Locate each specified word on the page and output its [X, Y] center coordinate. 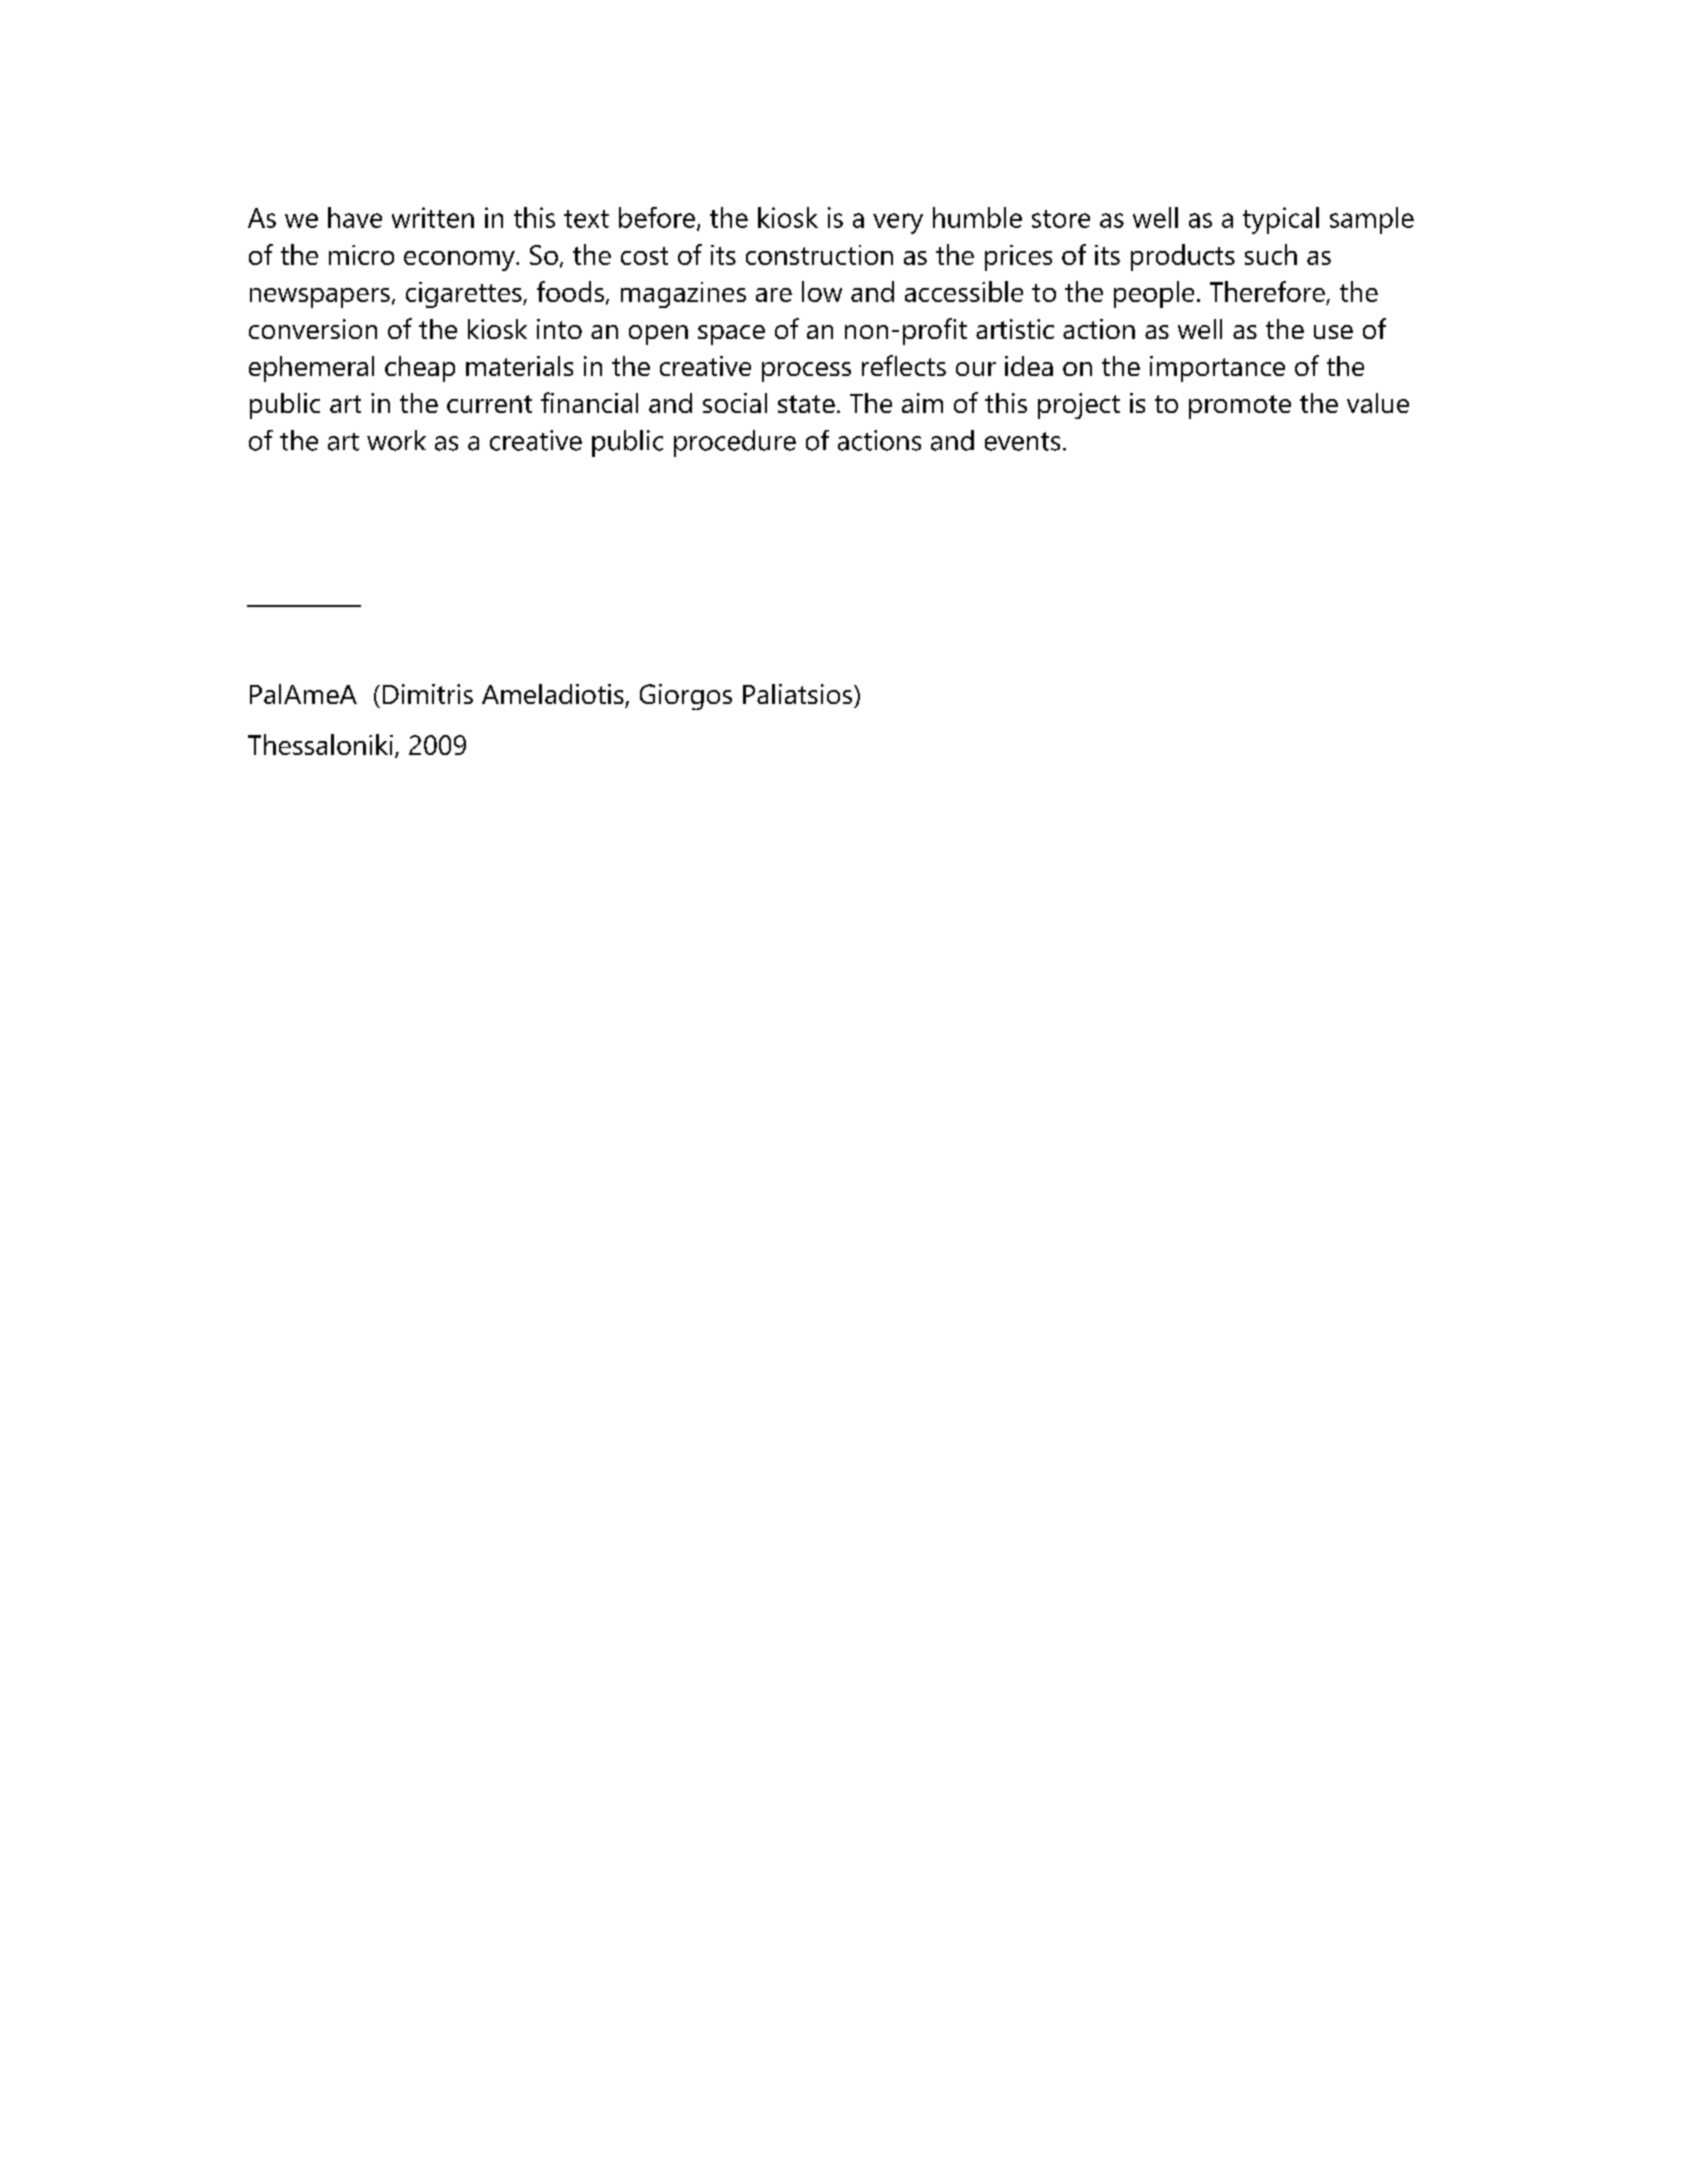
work [396, 440]
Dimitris [428, 694]
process [806, 372]
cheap [420, 369]
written [433, 217]
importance [1217, 369]
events [1022, 441]
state [806, 404]
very [898, 223]
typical [1281, 220]
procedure [735, 443]
